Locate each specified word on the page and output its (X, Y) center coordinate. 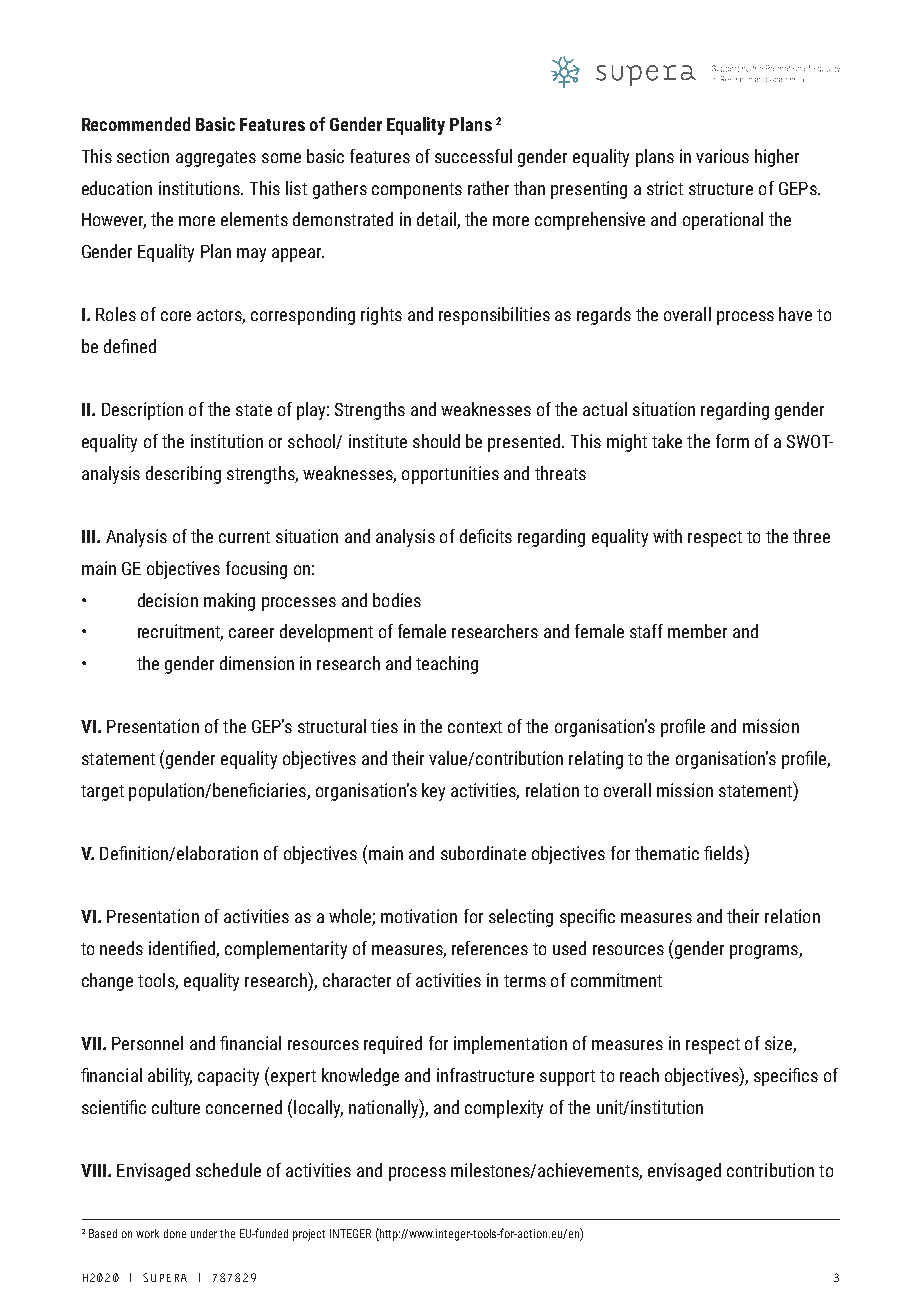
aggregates (216, 159)
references (490, 948)
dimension (257, 663)
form (732, 441)
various (722, 156)
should (436, 441)
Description (142, 411)
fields (724, 852)
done (175, 1233)
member (697, 631)
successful (473, 156)
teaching (447, 665)
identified (183, 949)
